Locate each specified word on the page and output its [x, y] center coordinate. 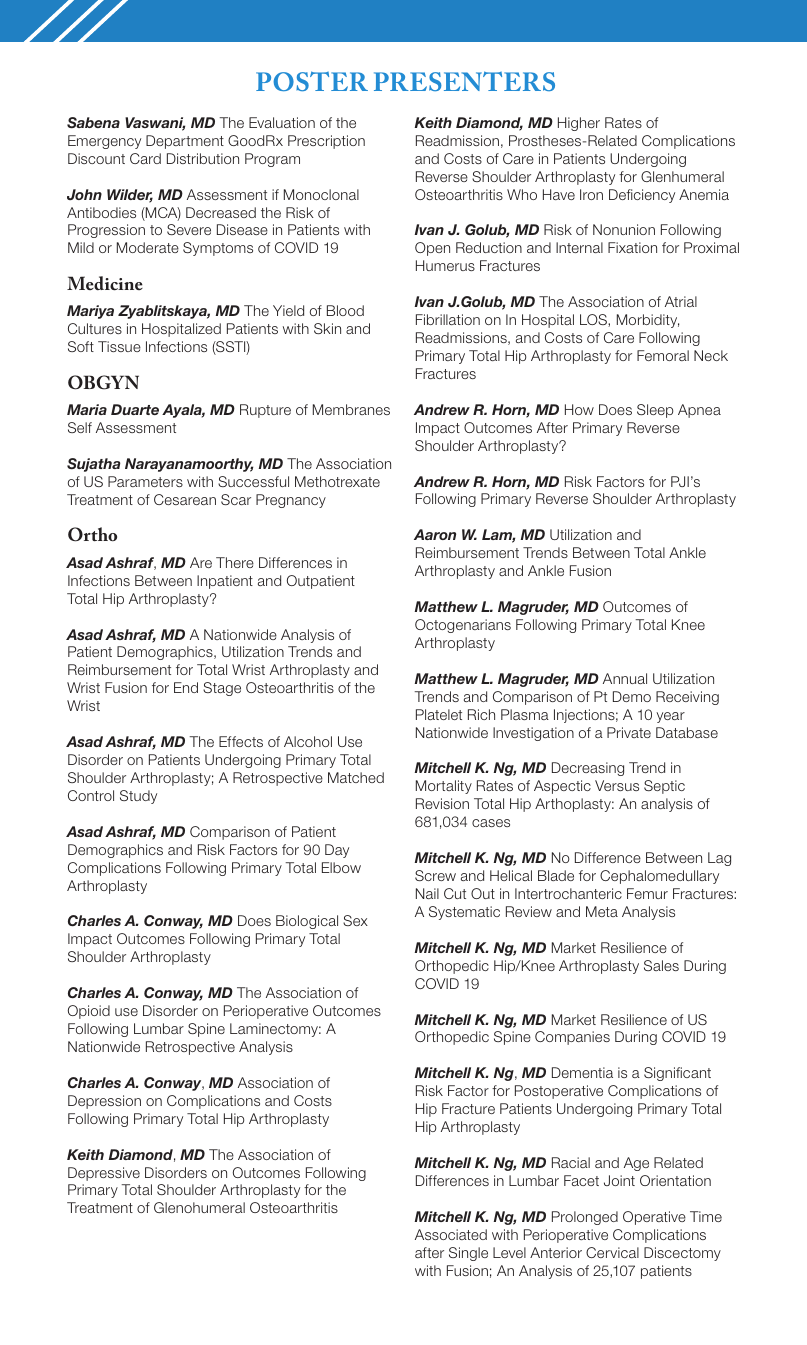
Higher [579, 124]
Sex [355, 920]
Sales [661, 965]
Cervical [612, 1252]
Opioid [89, 1012]
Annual [625, 678]
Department [185, 142]
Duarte [135, 409]
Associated [451, 1234]
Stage [222, 689]
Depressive [104, 1174]
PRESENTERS [464, 81]
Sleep [655, 411]
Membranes [351, 409]
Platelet [439, 714]
